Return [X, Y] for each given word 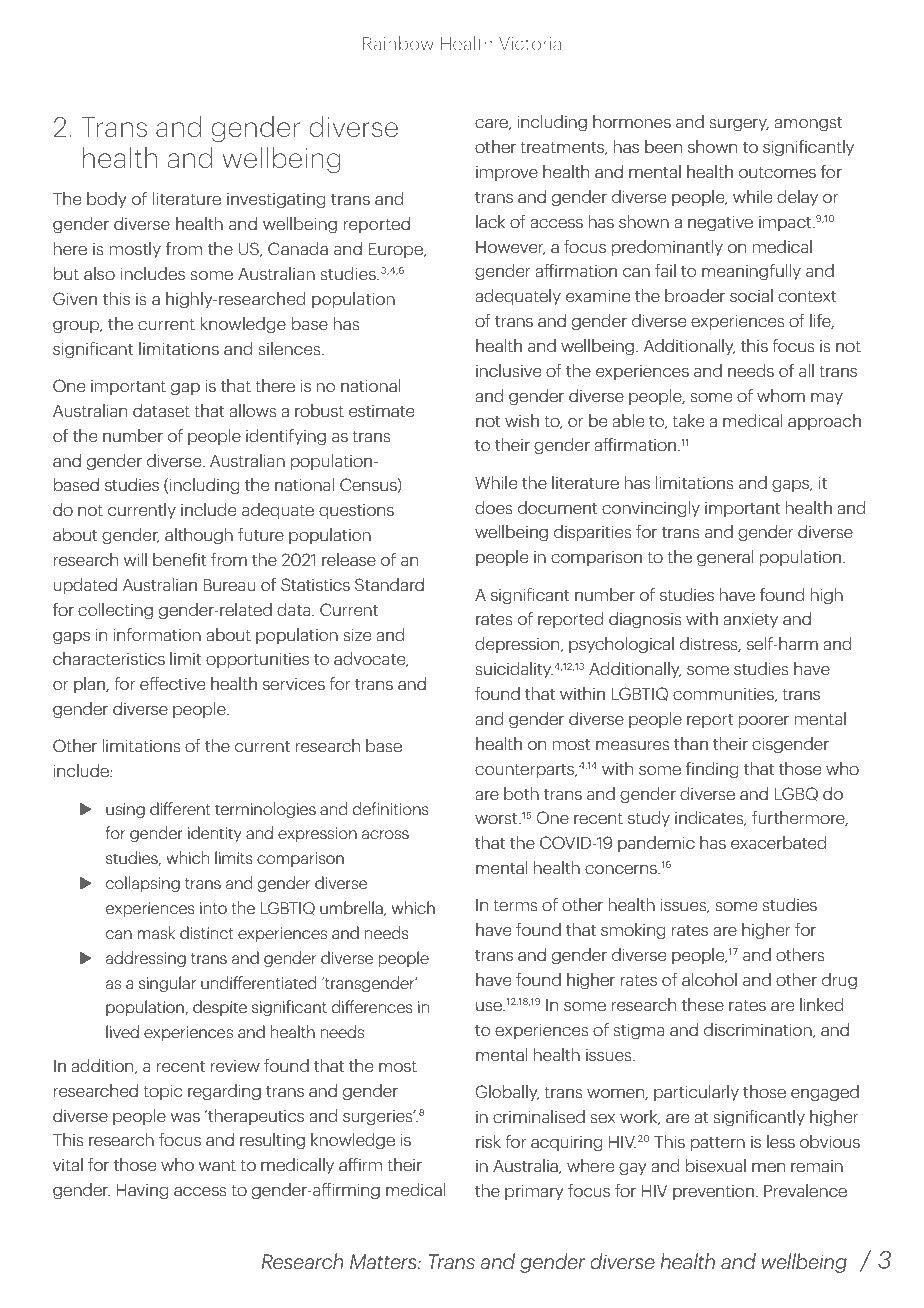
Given [75, 298]
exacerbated [778, 842]
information [157, 634]
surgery [739, 125]
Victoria [530, 44]
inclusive [508, 370]
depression [518, 645]
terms [515, 905]
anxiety [750, 620]
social [751, 295]
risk [488, 1141]
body [106, 200]
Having [142, 1192]
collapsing [143, 884]
